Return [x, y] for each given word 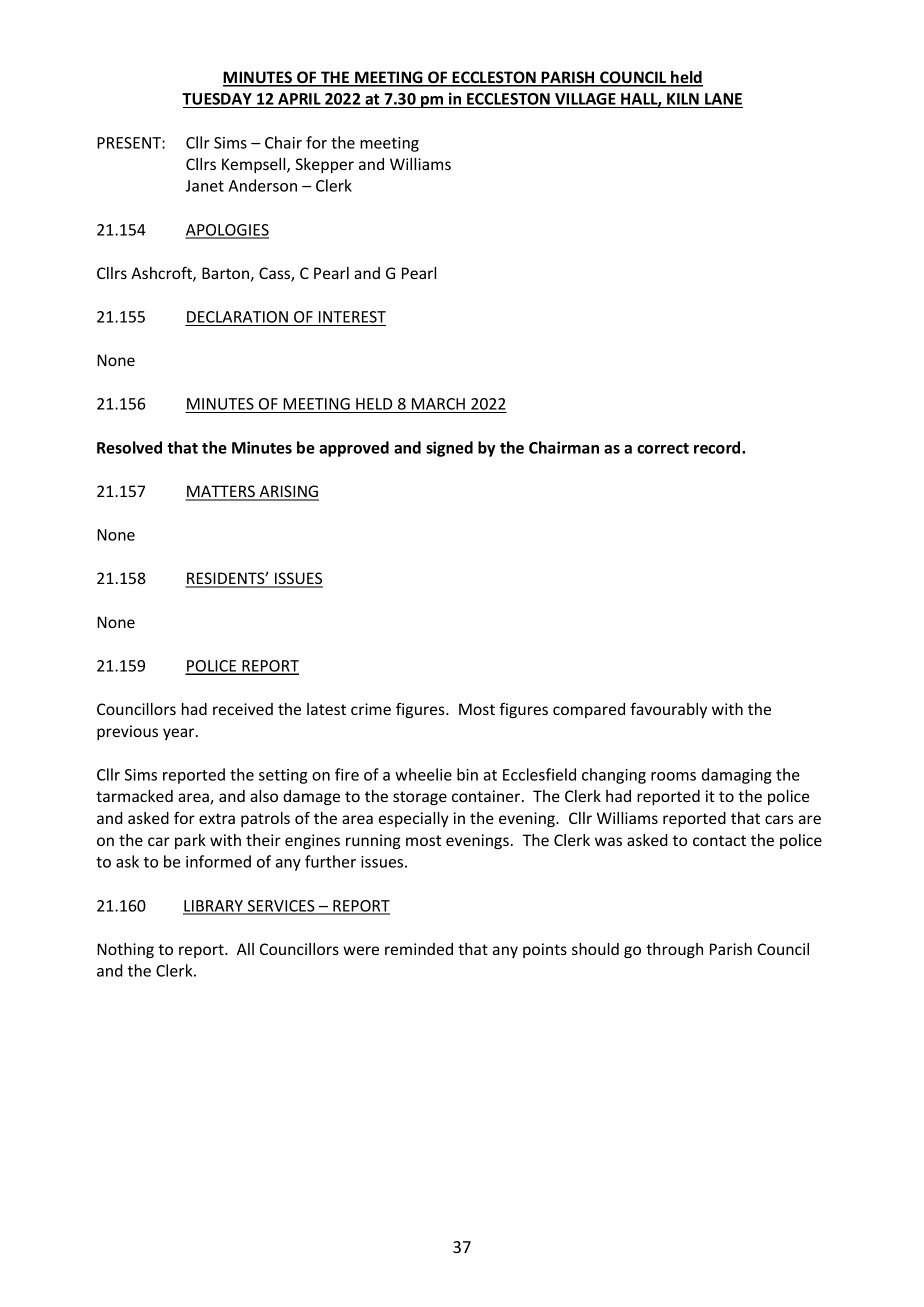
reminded [419, 949]
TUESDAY [218, 100]
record [718, 447]
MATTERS [221, 492]
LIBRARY [214, 907]
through [674, 950]
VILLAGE [585, 100]
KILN [683, 99]
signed [449, 449]
